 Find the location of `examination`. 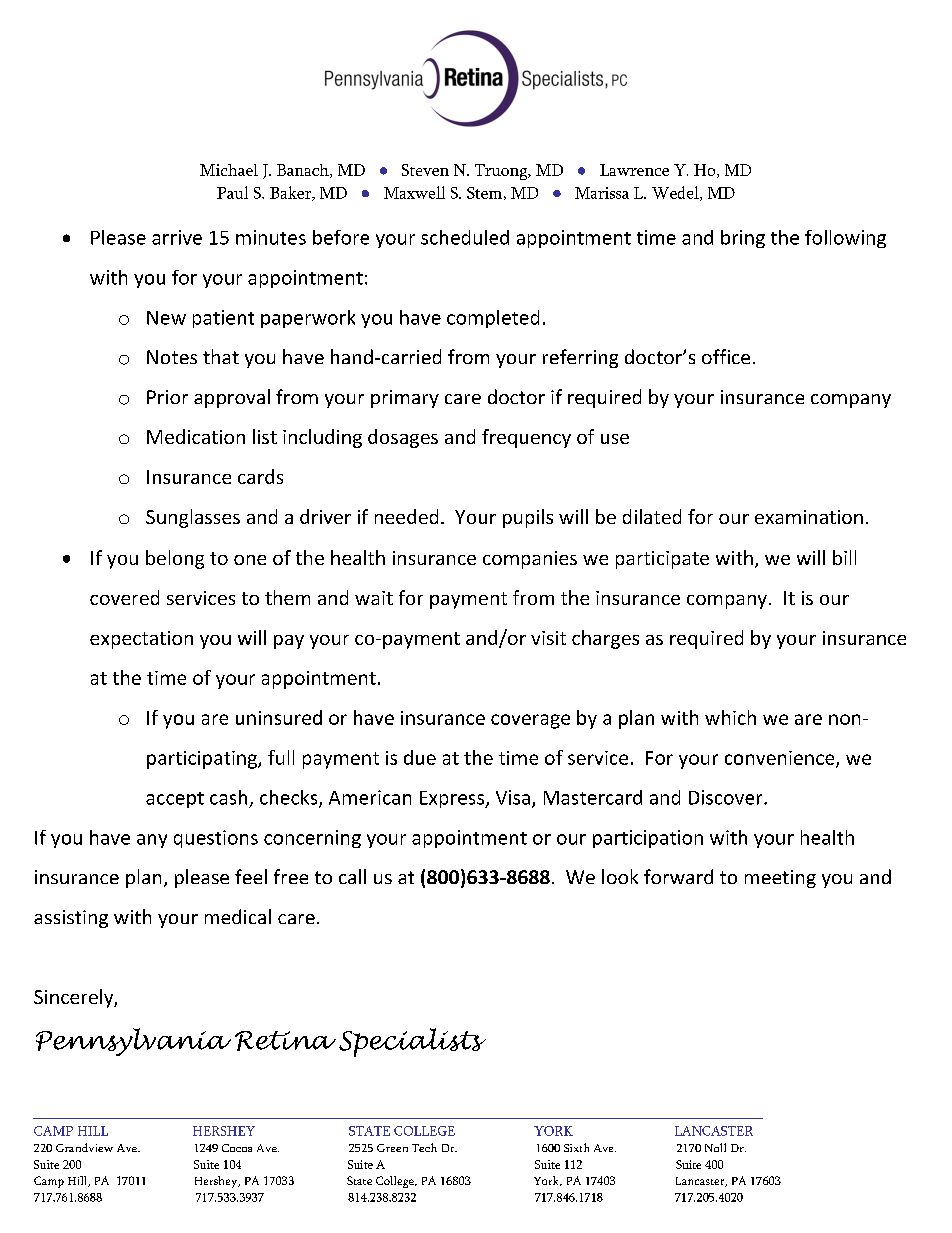

examination is located at coordinates (809, 517).
